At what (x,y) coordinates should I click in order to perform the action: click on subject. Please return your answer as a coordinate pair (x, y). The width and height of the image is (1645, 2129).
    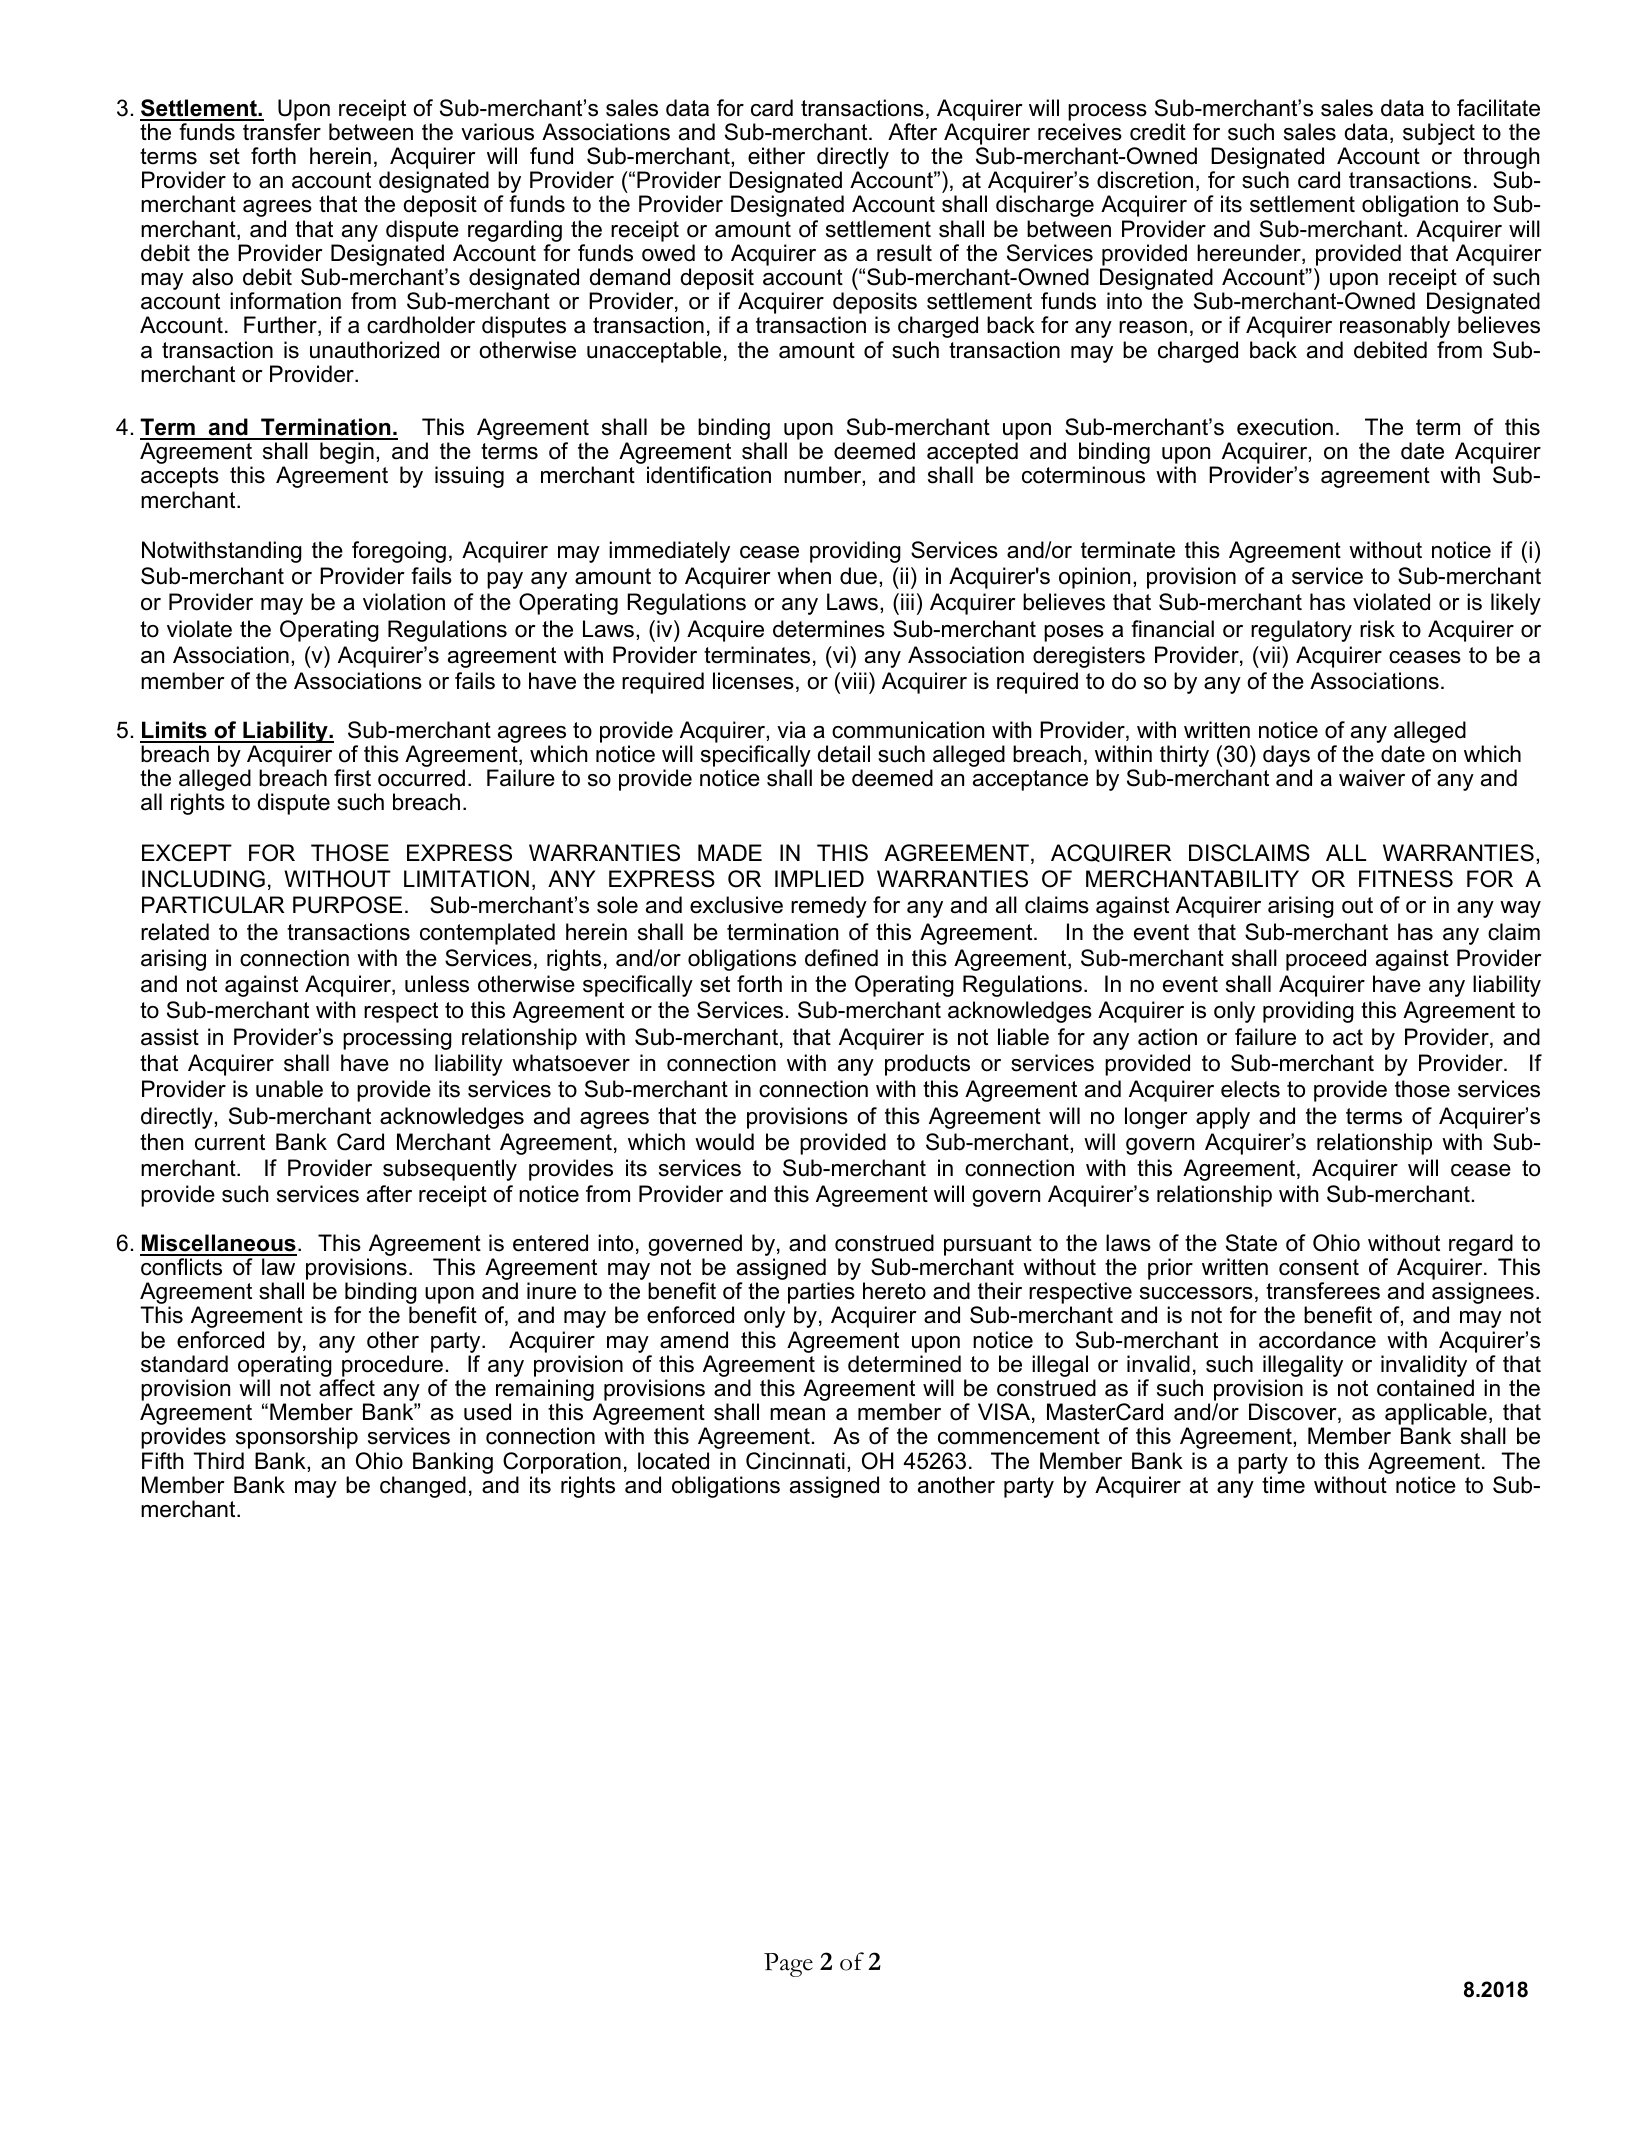
    Looking at the image, I should click on (1439, 135).
